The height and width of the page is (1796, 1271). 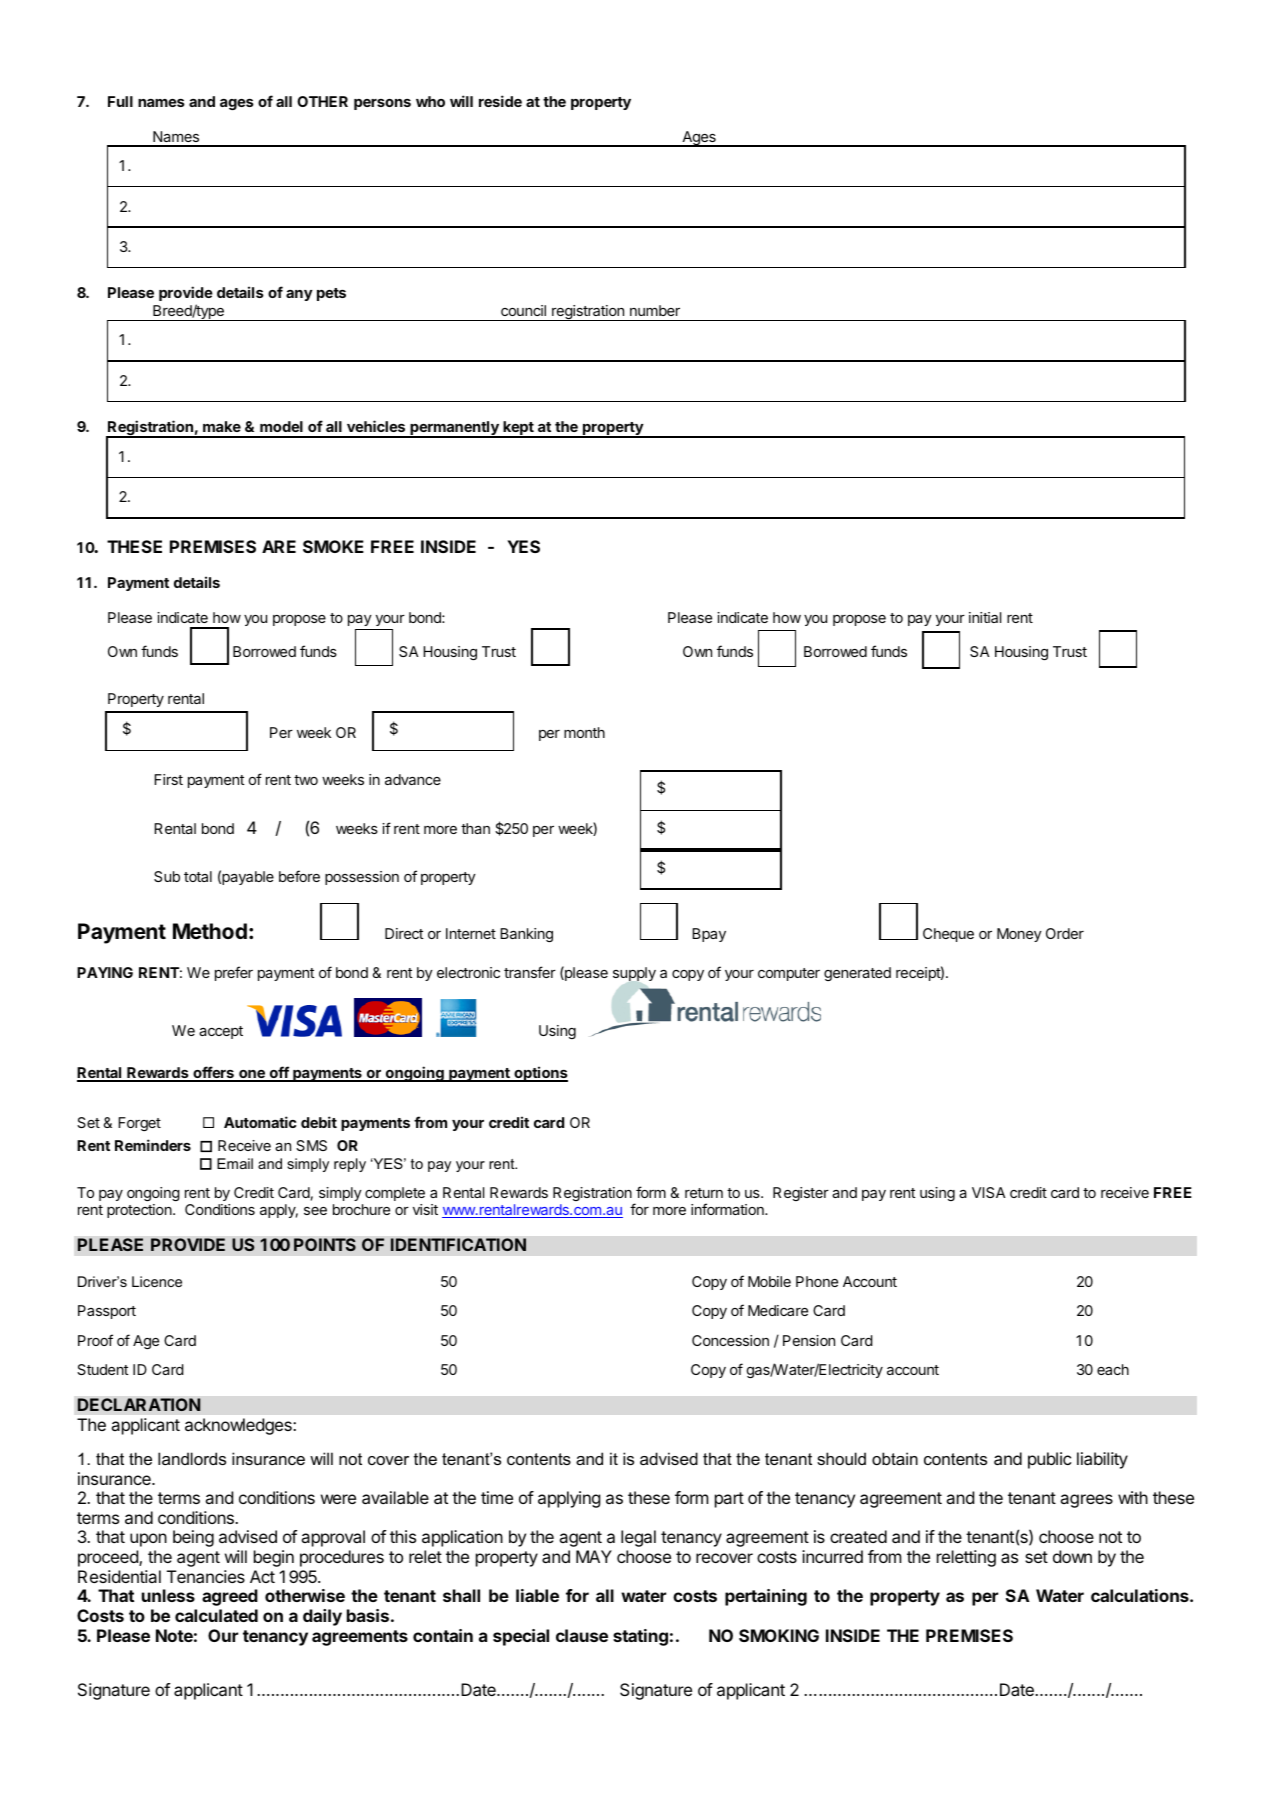 I want to click on Automatic, so click(x=260, y=1122).
